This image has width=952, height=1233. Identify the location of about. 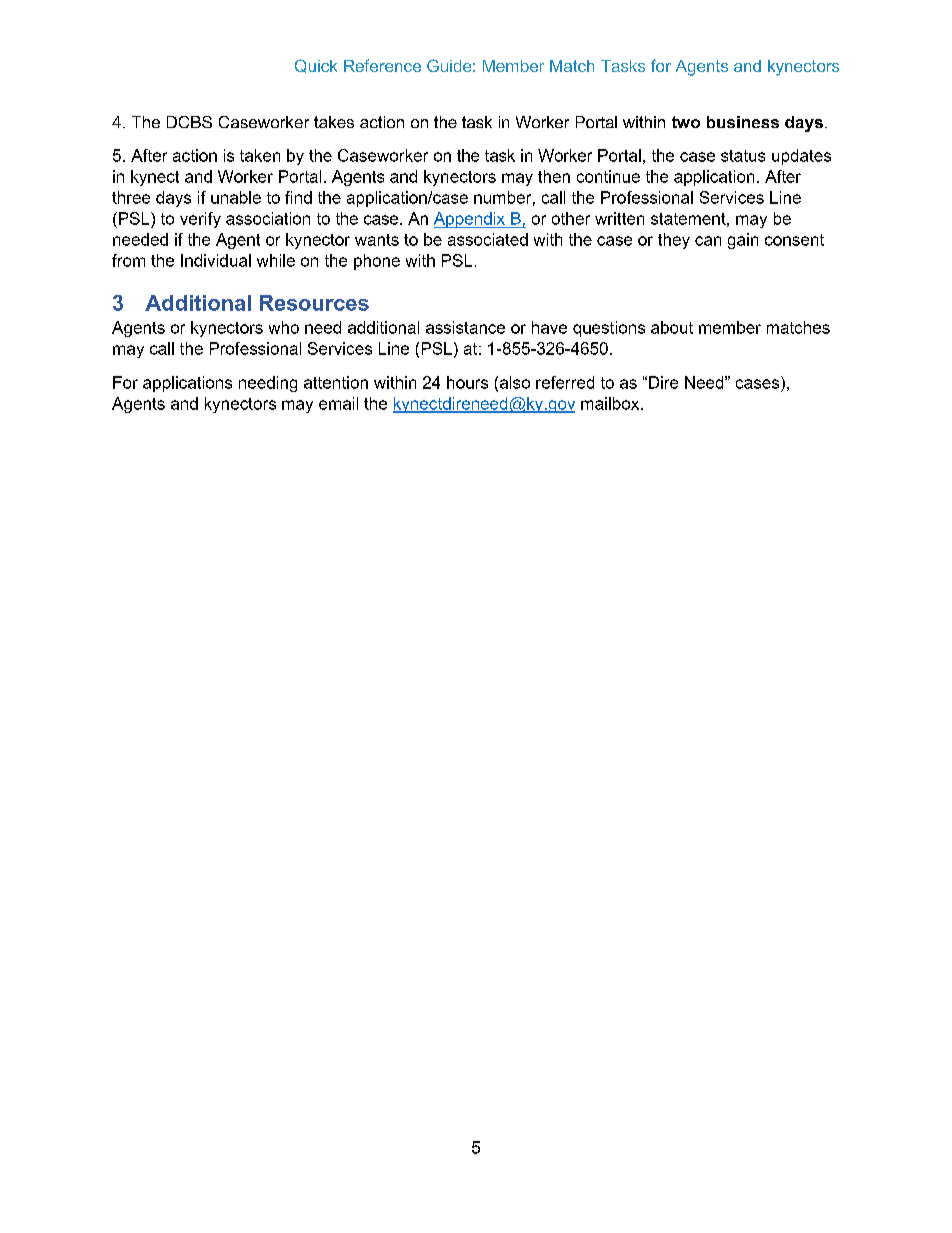
(672, 327).
